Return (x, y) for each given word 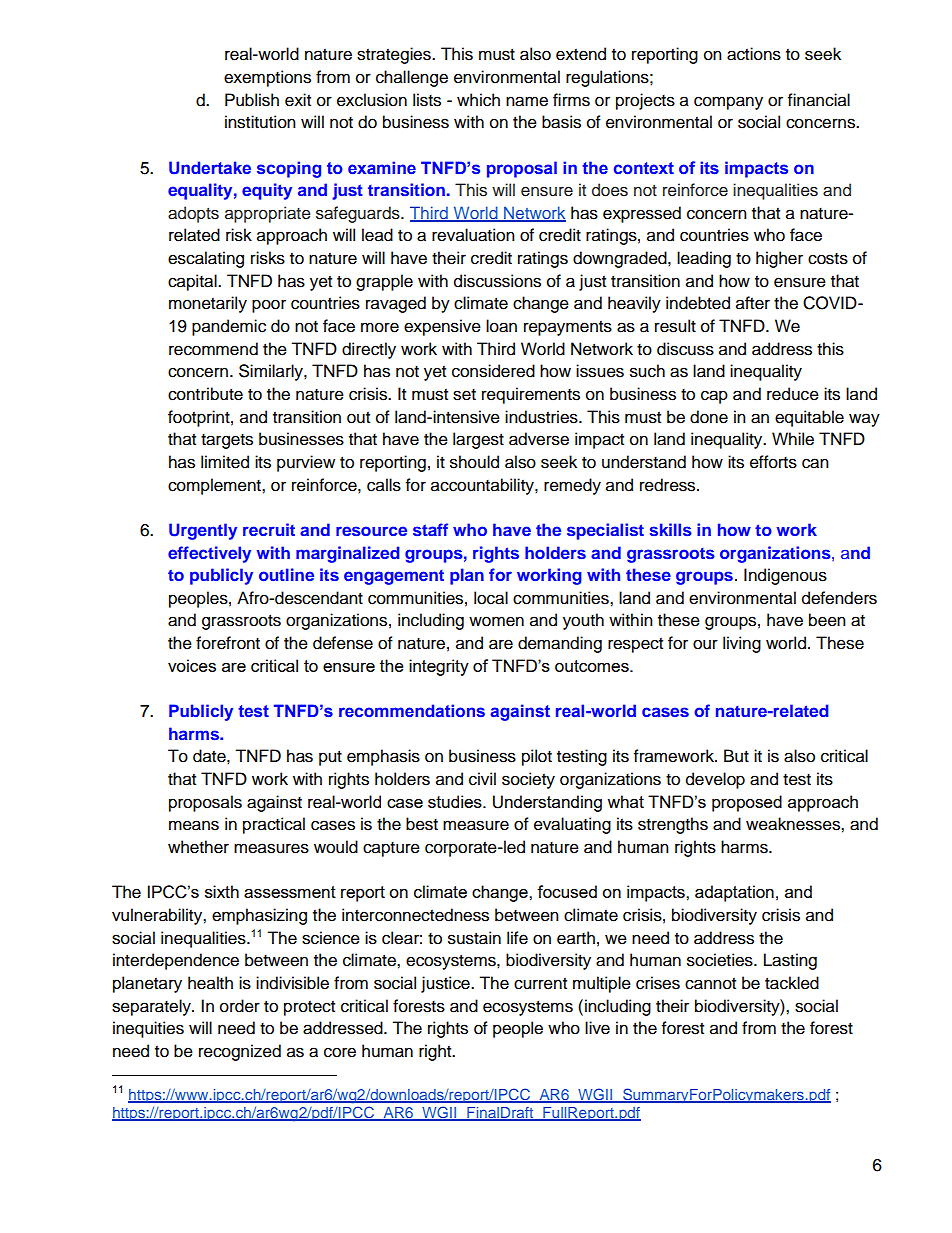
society (528, 780)
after (753, 303)
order (240, 1006)
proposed (747, 803)
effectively (209, 554)
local (491, 598)
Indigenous (785, 576)
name (527, 101)
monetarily (208, 304)
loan (501, 326)
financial (819, 100)
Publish (252, 100)
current (540, 984)
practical (274, 825)
